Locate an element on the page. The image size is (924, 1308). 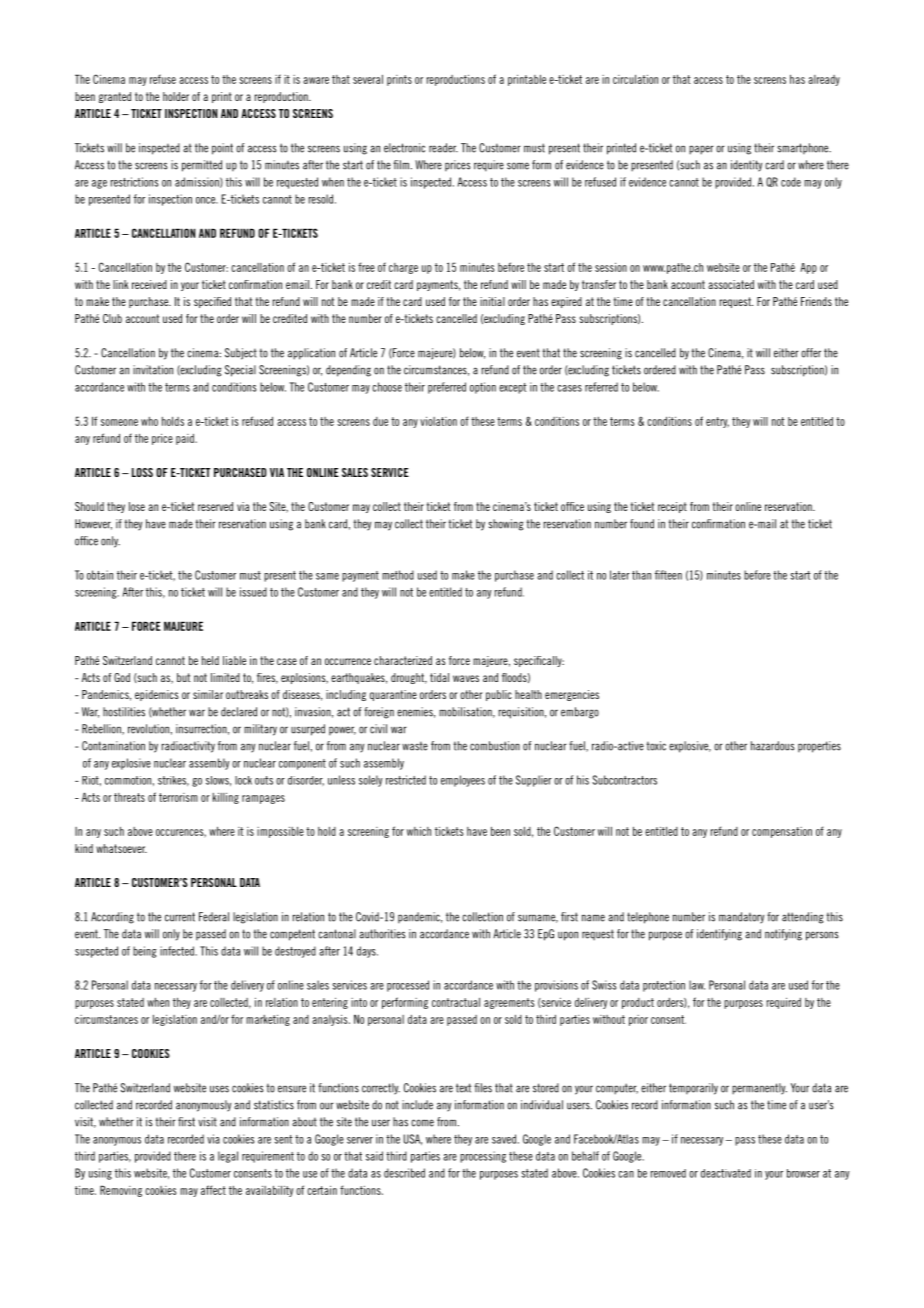
entry is located at coordinates (717, 422).
